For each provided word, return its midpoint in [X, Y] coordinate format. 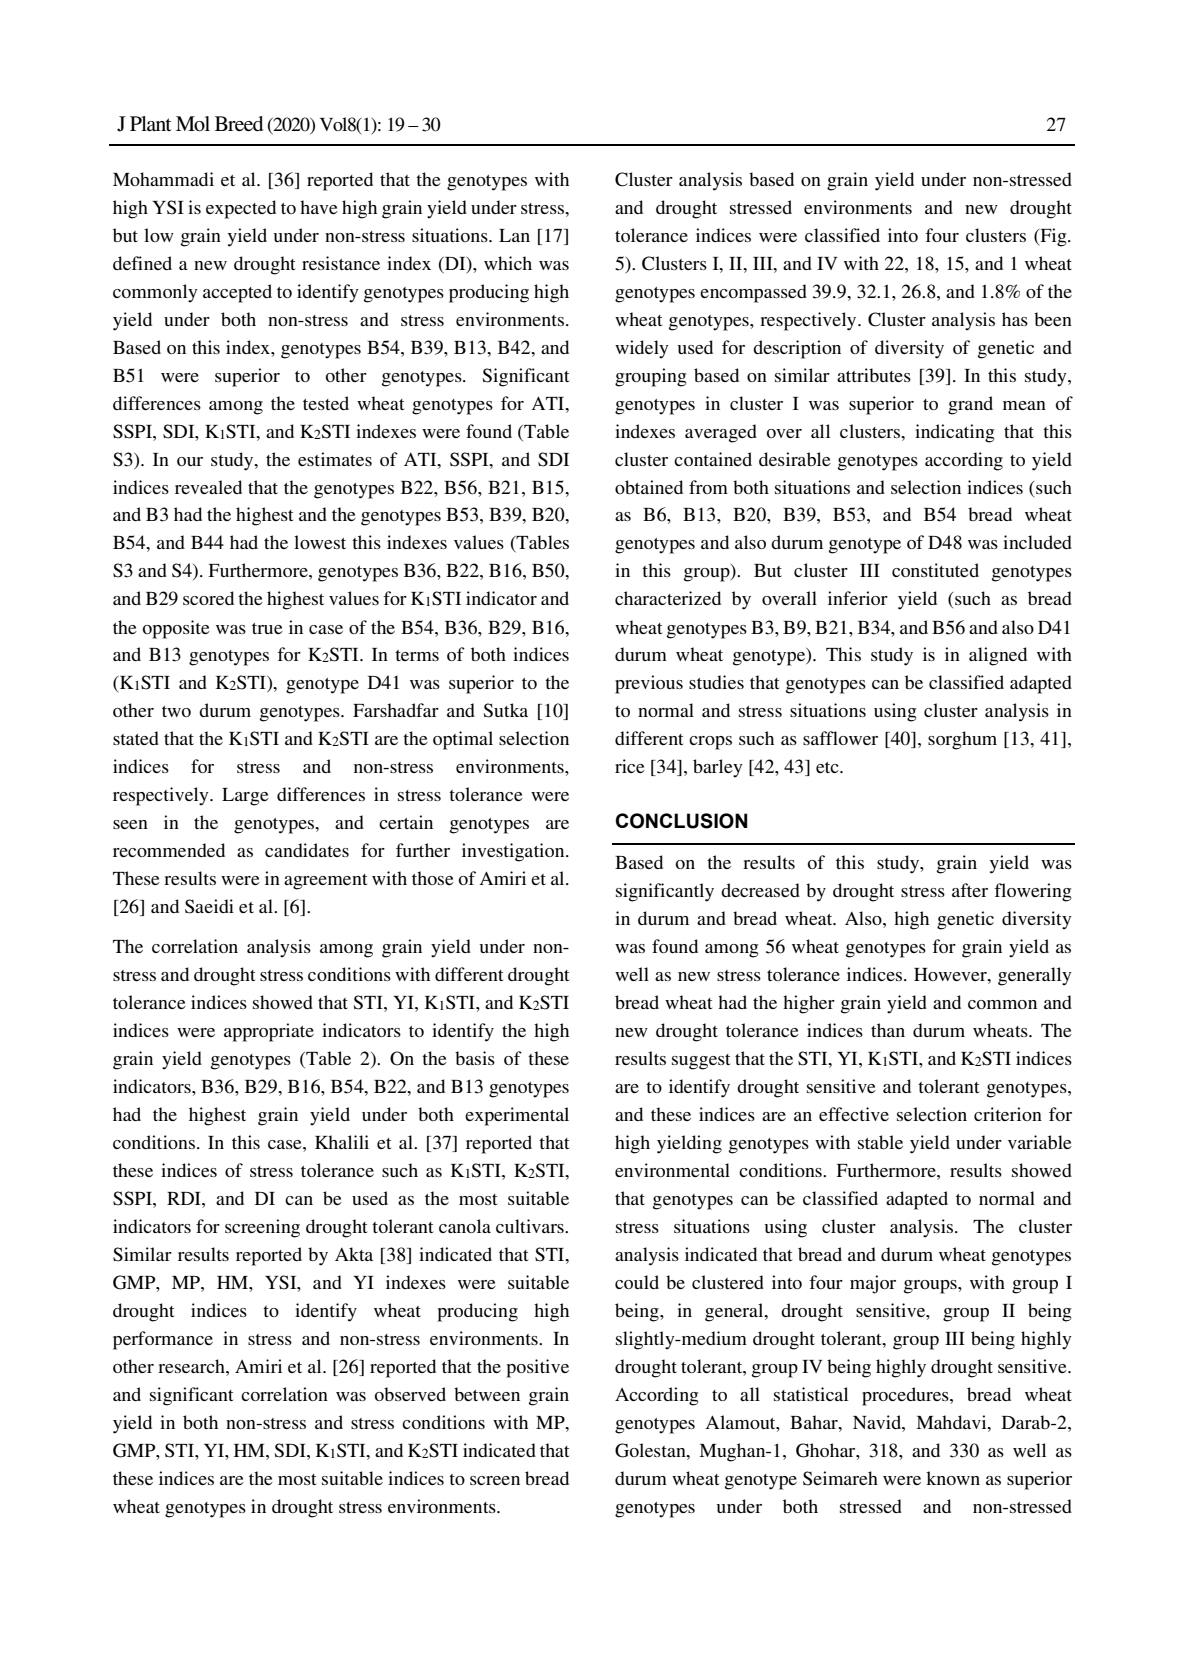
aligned [998, 656]
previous [649, 684]
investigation [514, 852]
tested [326, 403]
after [970, 890]
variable [1040, 1142]
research [192, 1366]
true [267, 628]
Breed [239, 124]
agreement [325, 882]
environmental [672, 1170]
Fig [1053, 237]
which [508, 263]
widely [642, 349]
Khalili [342, 1142]
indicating [954, 433]
